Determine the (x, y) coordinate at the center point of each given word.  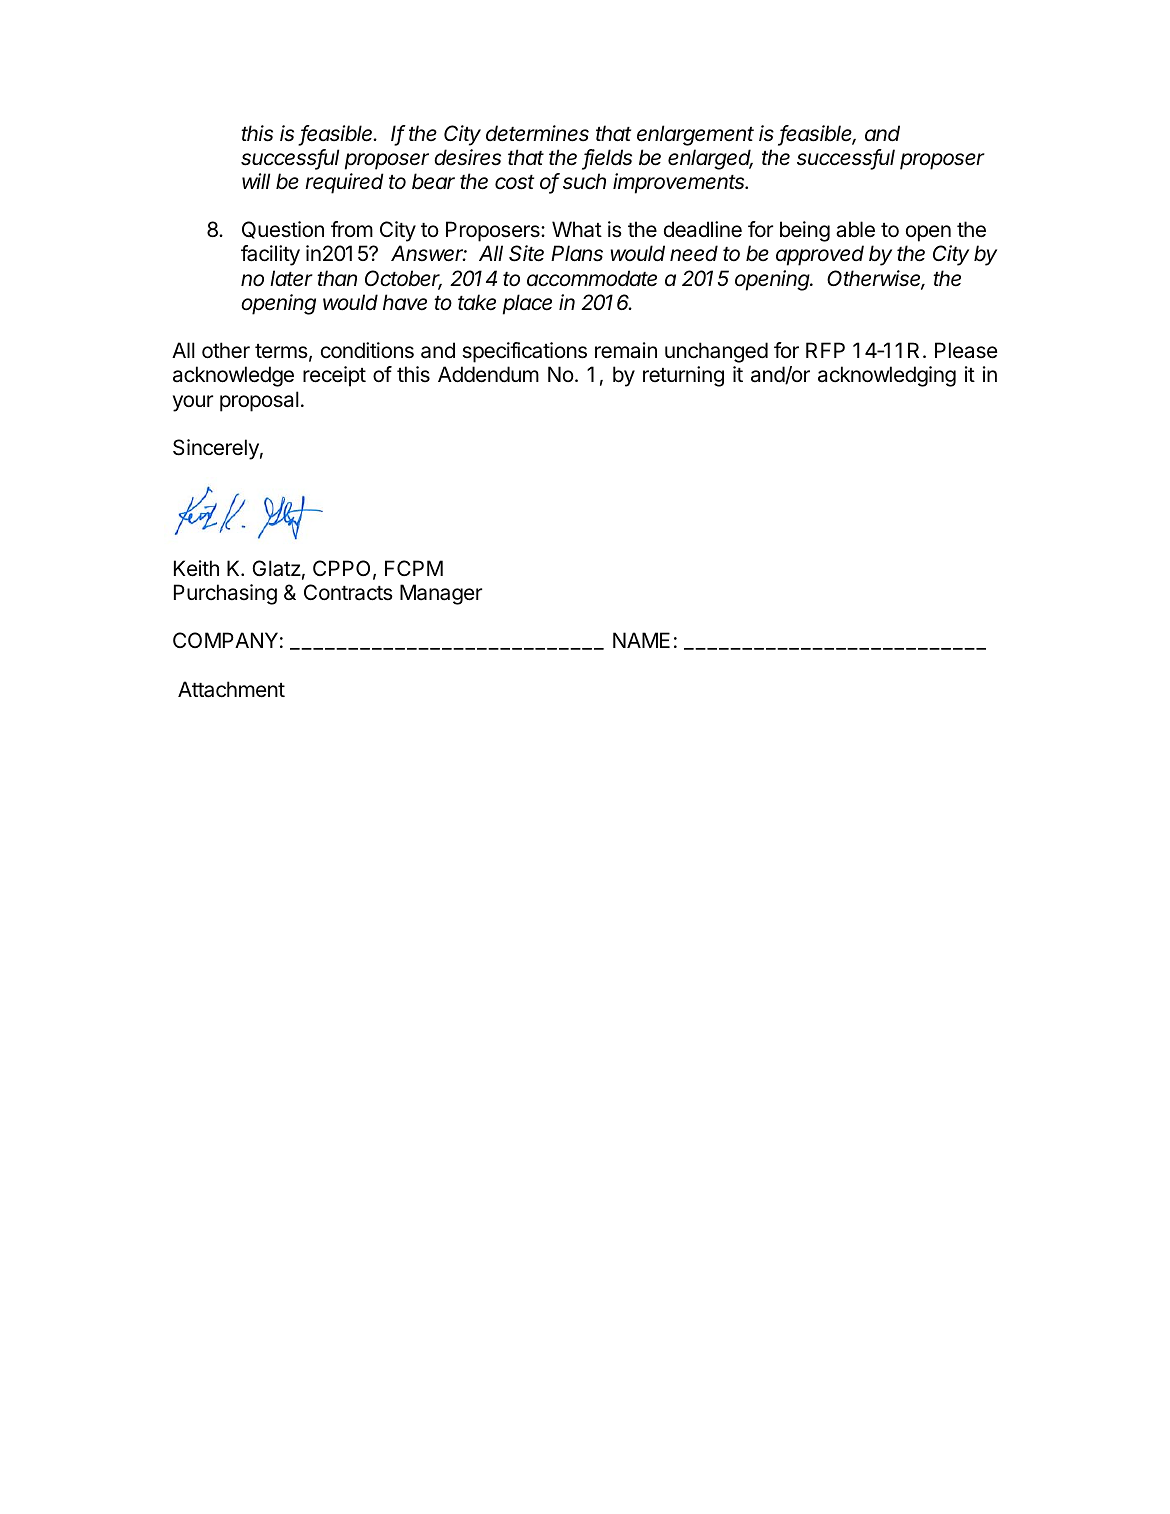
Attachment (231, 689)
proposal (259, 401)
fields (607, 158)
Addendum (488, 374)
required (344, 183)
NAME (641, 640)
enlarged (710, 159)
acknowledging (887, 376)
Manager (441, 594)
